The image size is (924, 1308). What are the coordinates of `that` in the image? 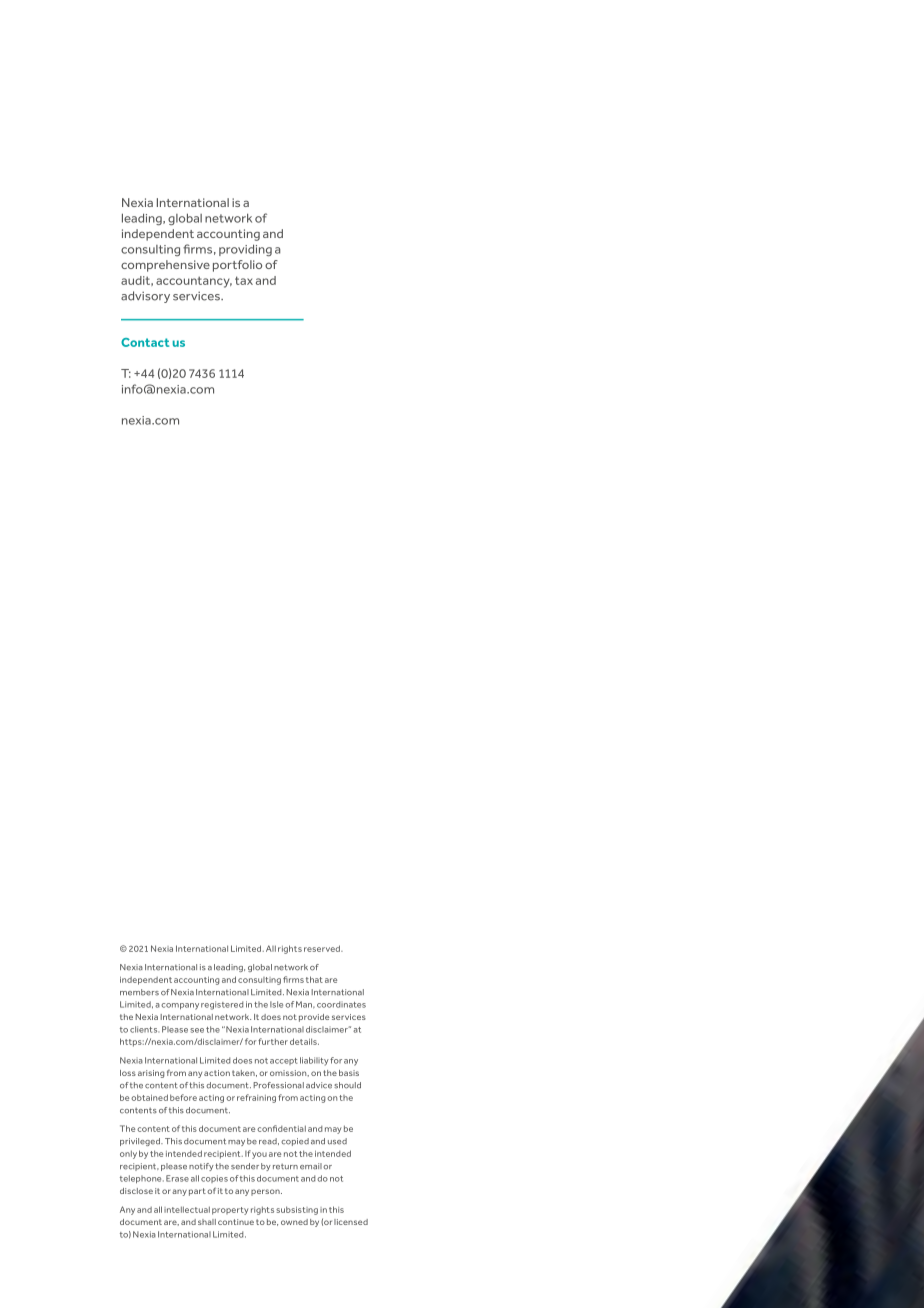 It's located at (314, 979).
